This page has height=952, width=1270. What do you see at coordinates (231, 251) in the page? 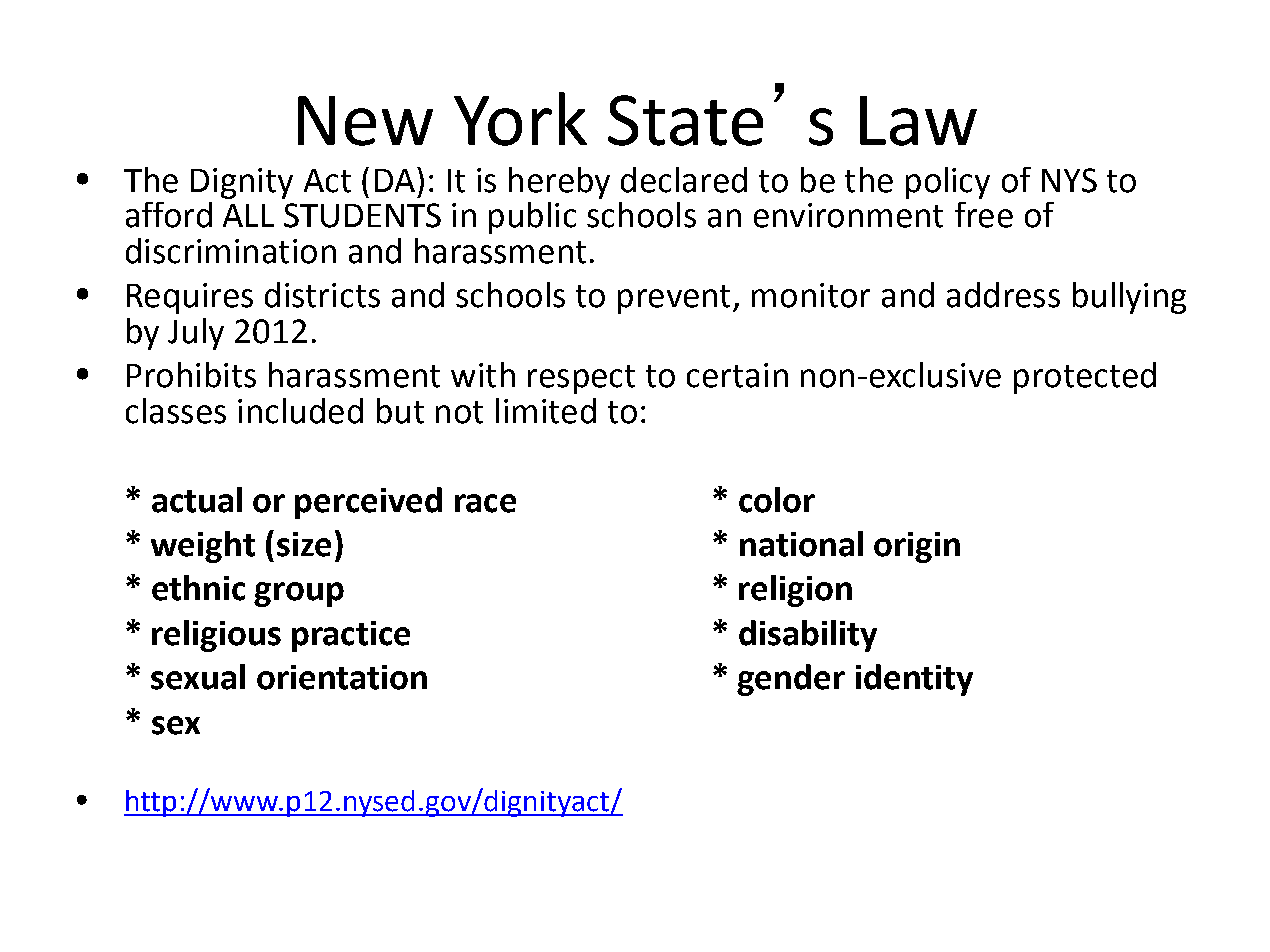
I see `discrimination` at bounding box center [231, 251].
